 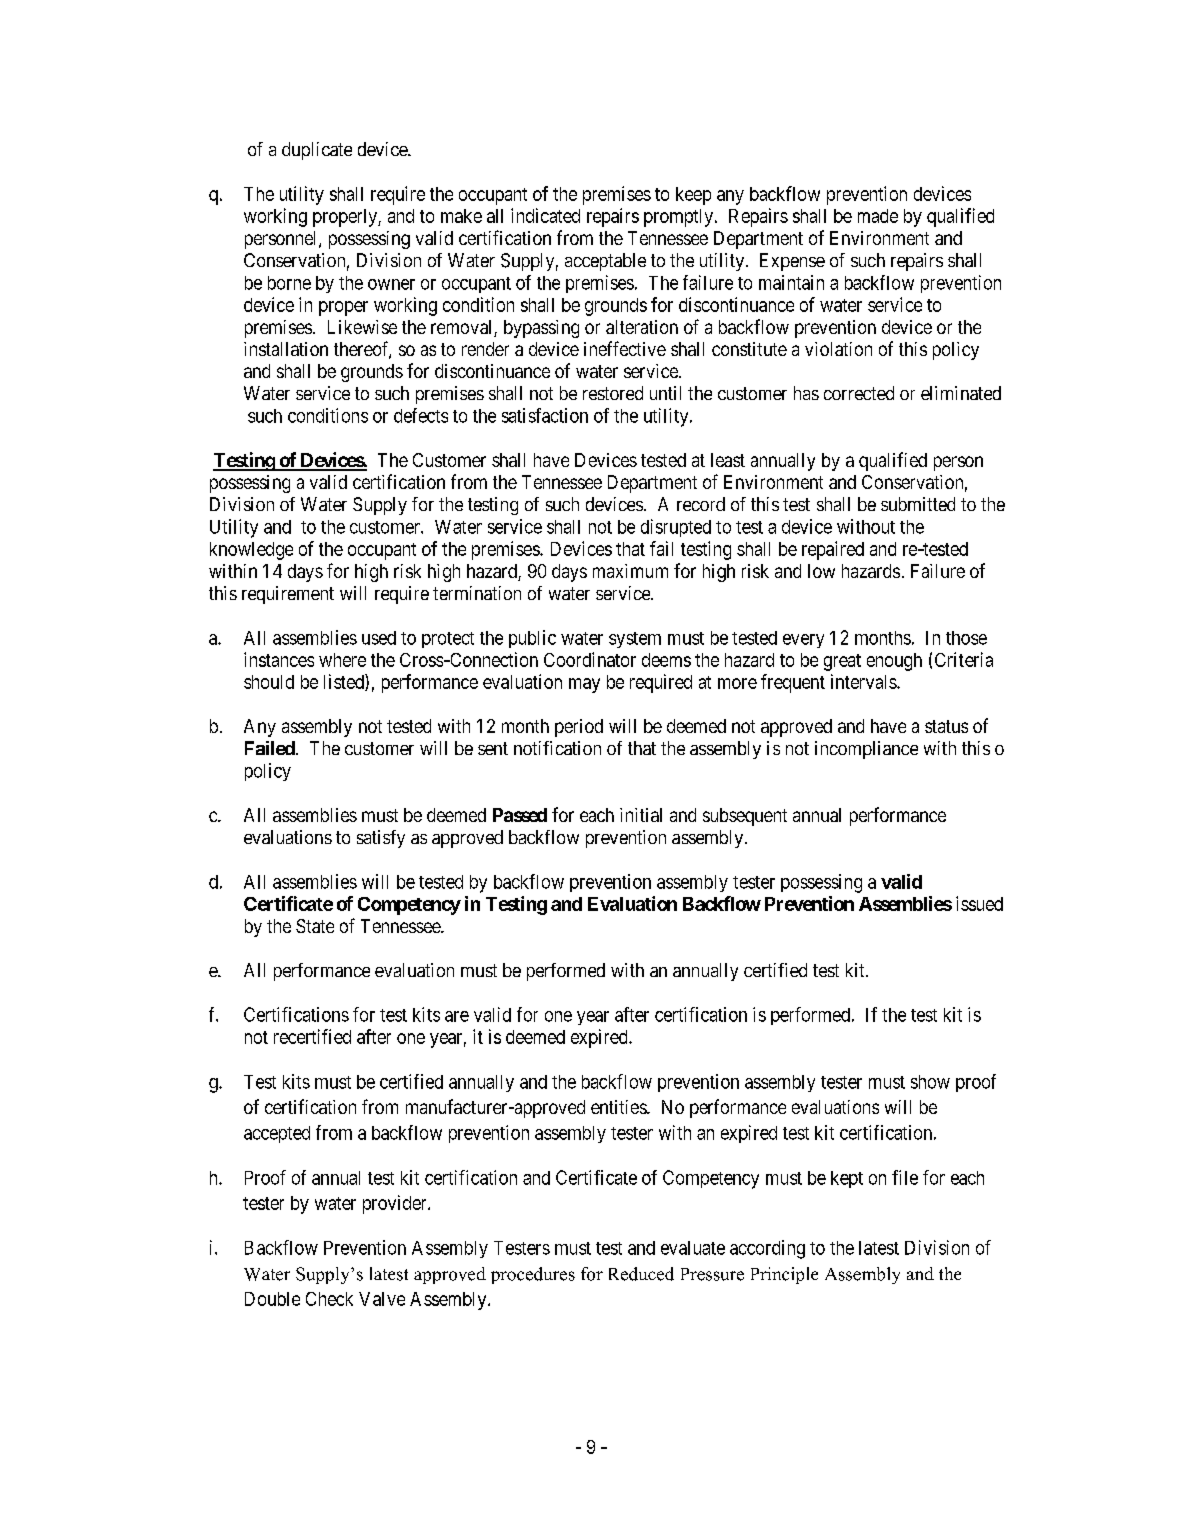 I want to click on maximum, so click(x=630, y=571).
